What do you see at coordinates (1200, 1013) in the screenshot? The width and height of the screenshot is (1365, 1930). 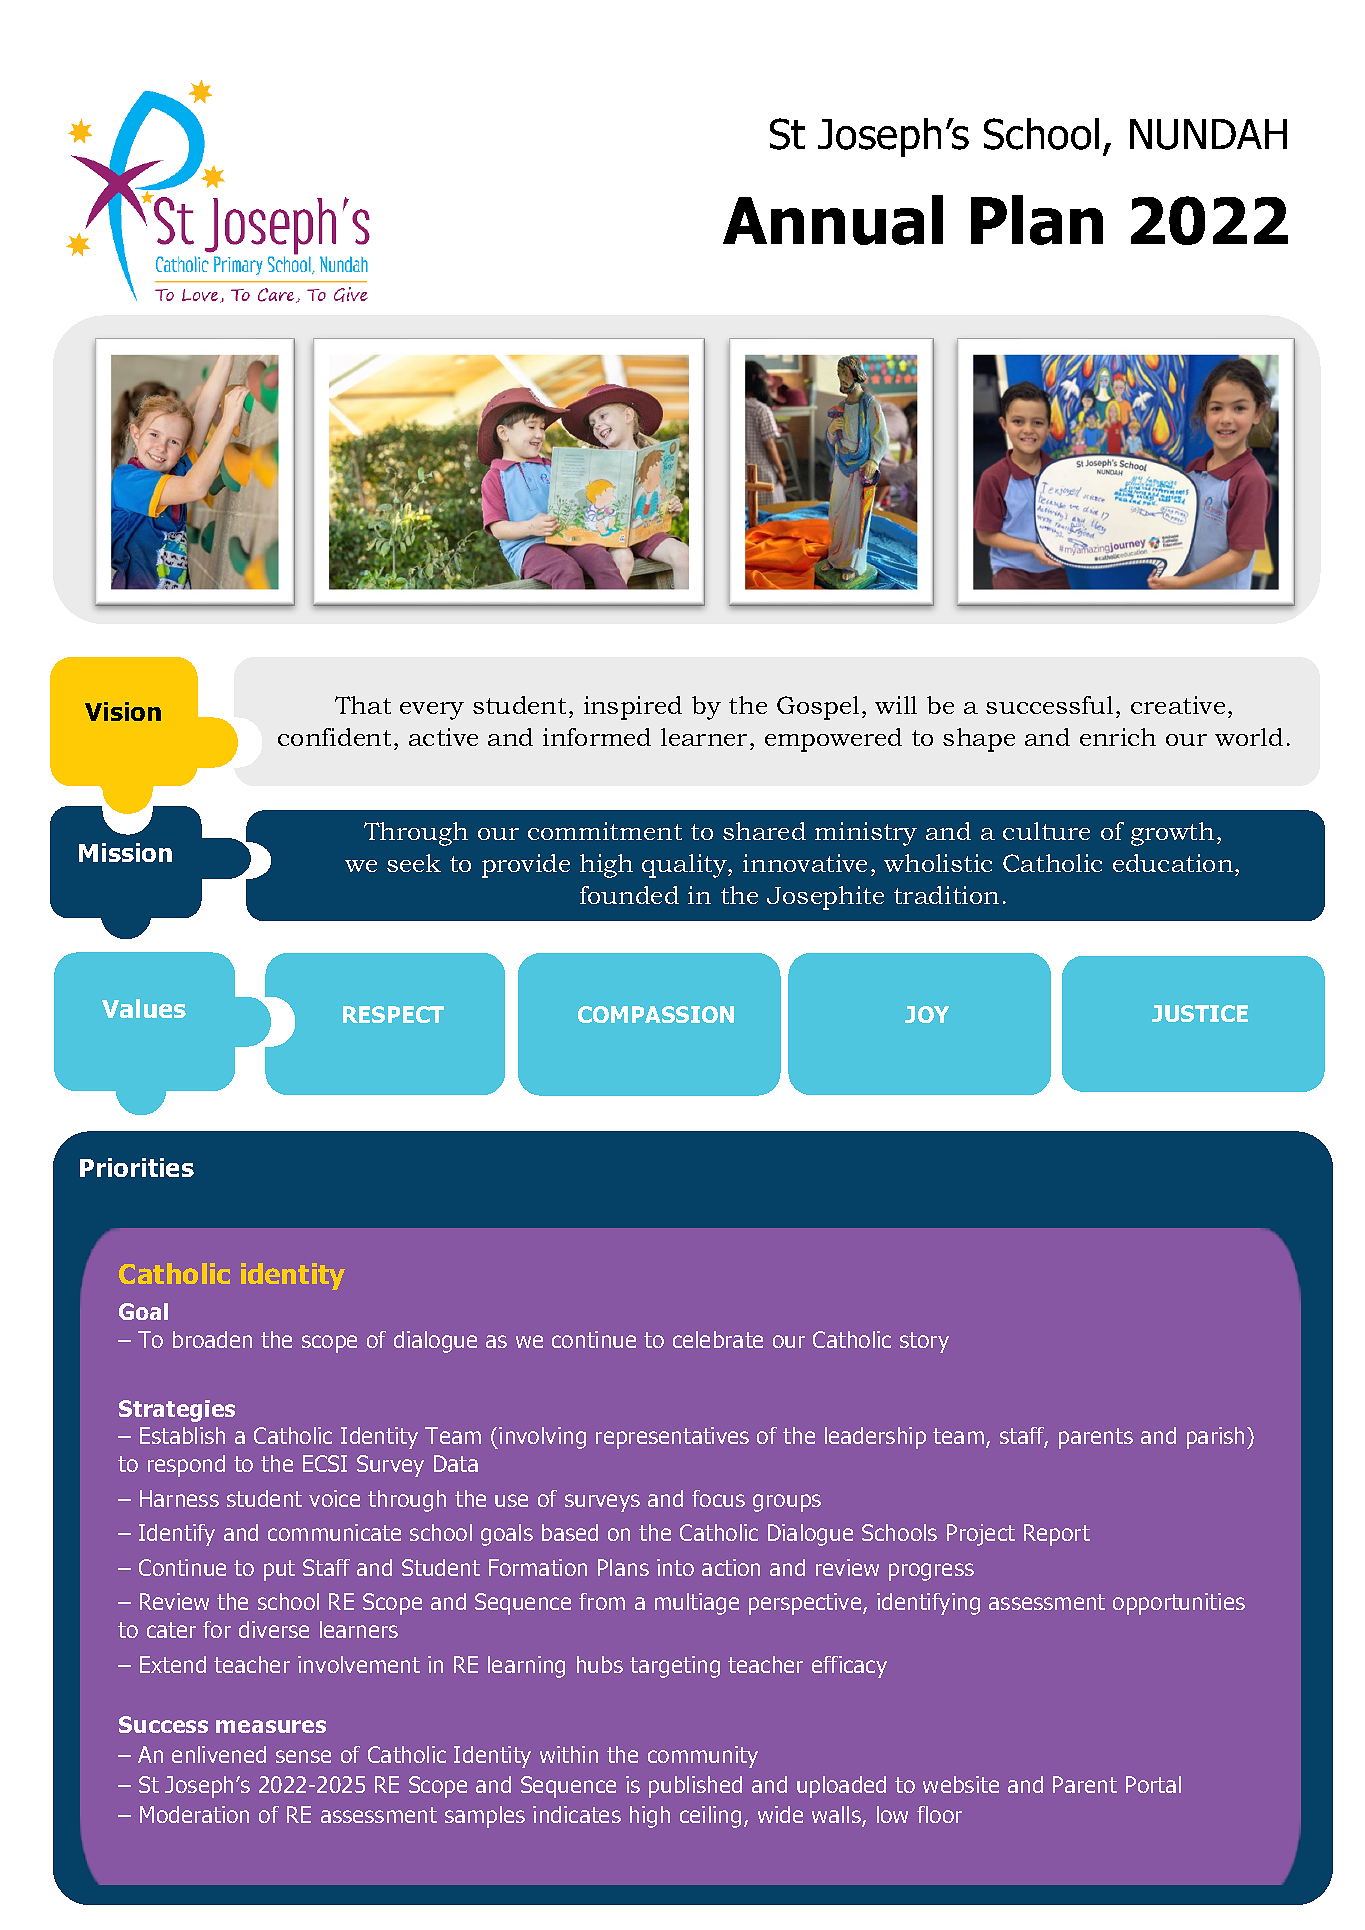 I see `JUSTICE` at bounding box center [1200, 1013].
